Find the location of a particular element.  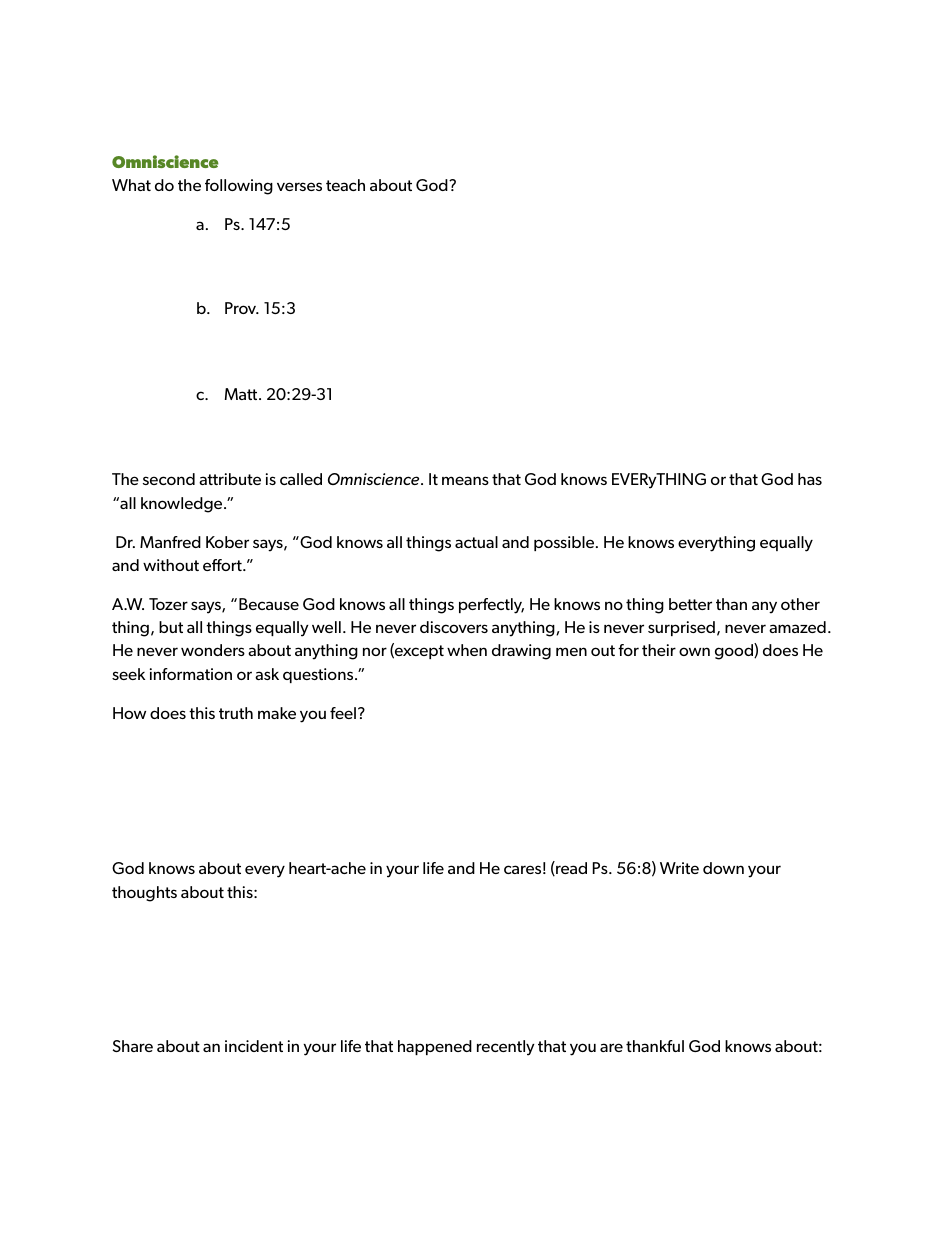

verses is located at coordinates (299, 186).
